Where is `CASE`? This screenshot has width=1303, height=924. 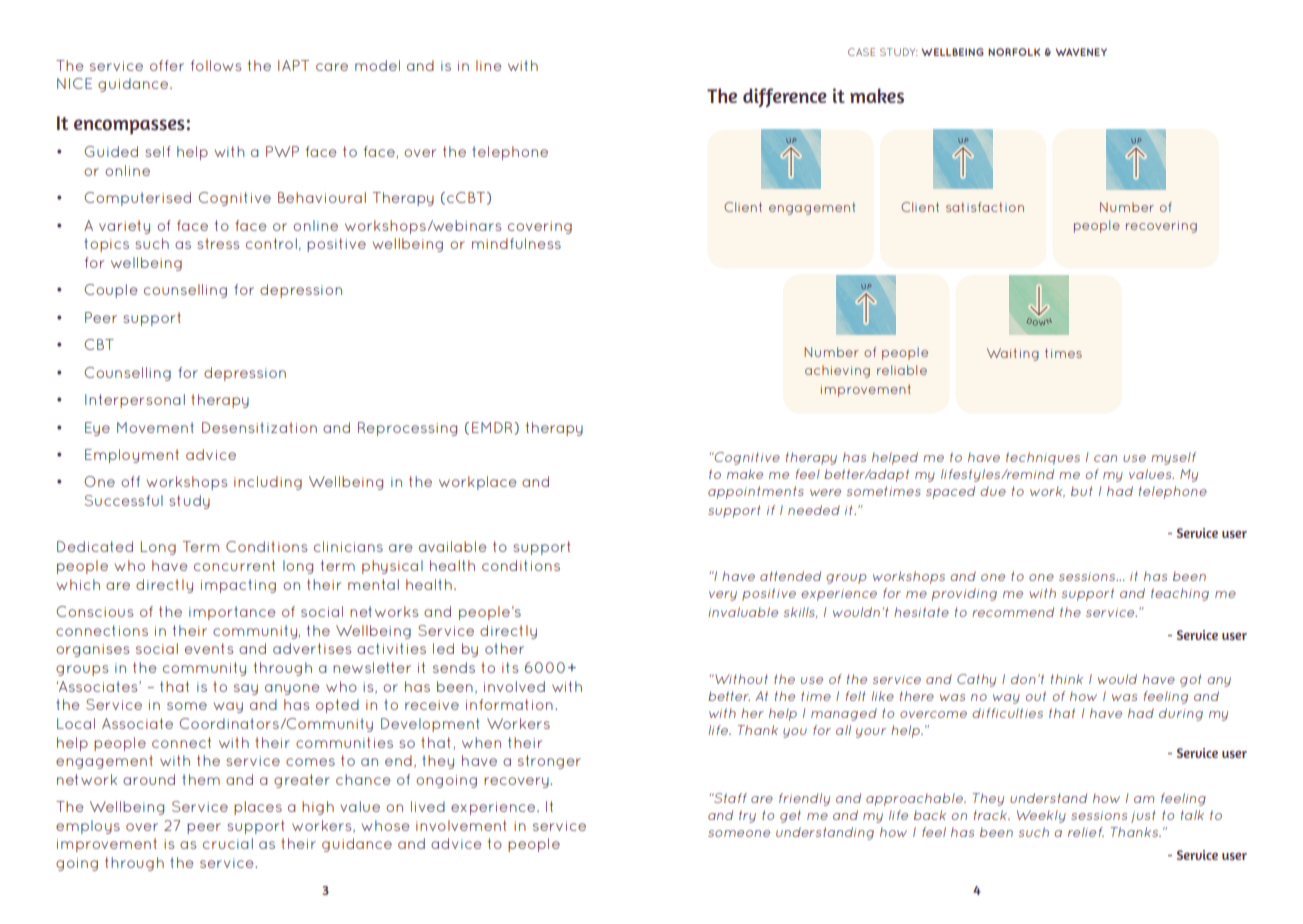 CASE is located at coordinates (861, 52).
